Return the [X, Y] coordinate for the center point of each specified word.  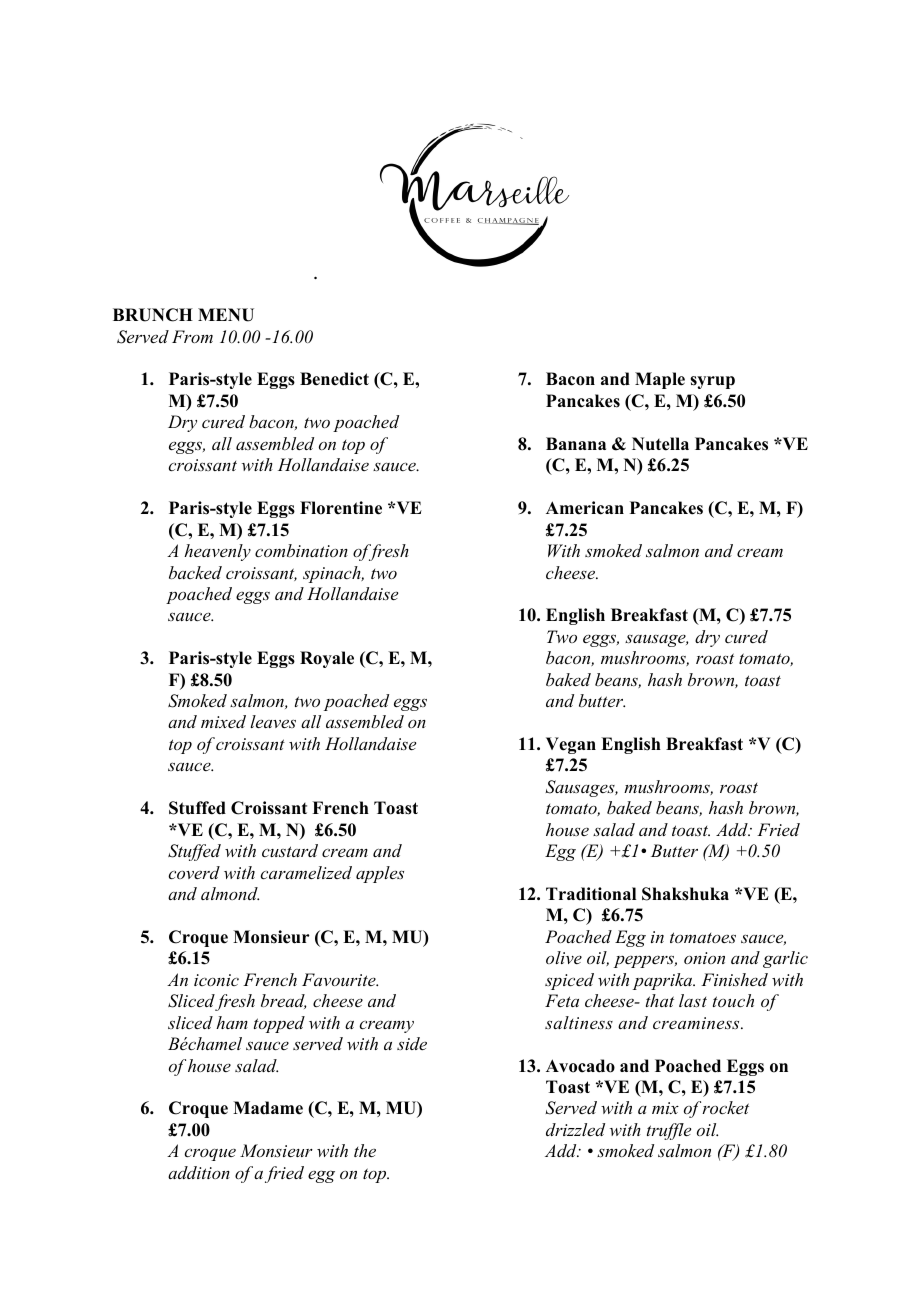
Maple [660, 380]
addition [199, 1172]
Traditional [591, 894]
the [365, 1150]
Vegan [571, 745]
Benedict [334, 379]
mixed [223, 721]
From [192, 336]
